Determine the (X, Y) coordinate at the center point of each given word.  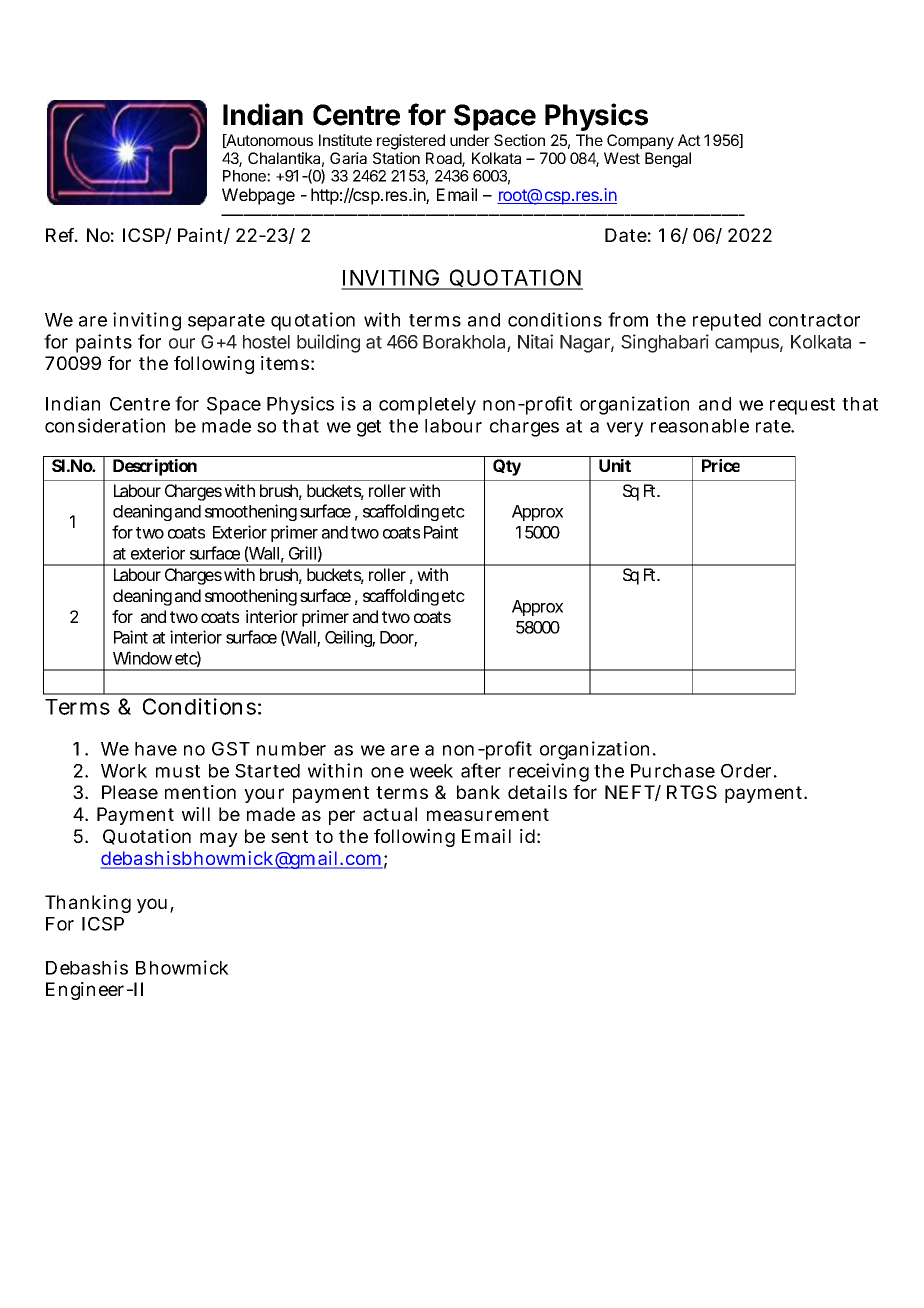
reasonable (700, 426)
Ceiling (350, 638)
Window (142, 658)
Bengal (668, 160)
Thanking (88, 904)
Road (444, 159)
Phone (245, 176)
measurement (488, 814)
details (537, 792)
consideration (105, 425)
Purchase (673, 771)
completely (427, 406)
